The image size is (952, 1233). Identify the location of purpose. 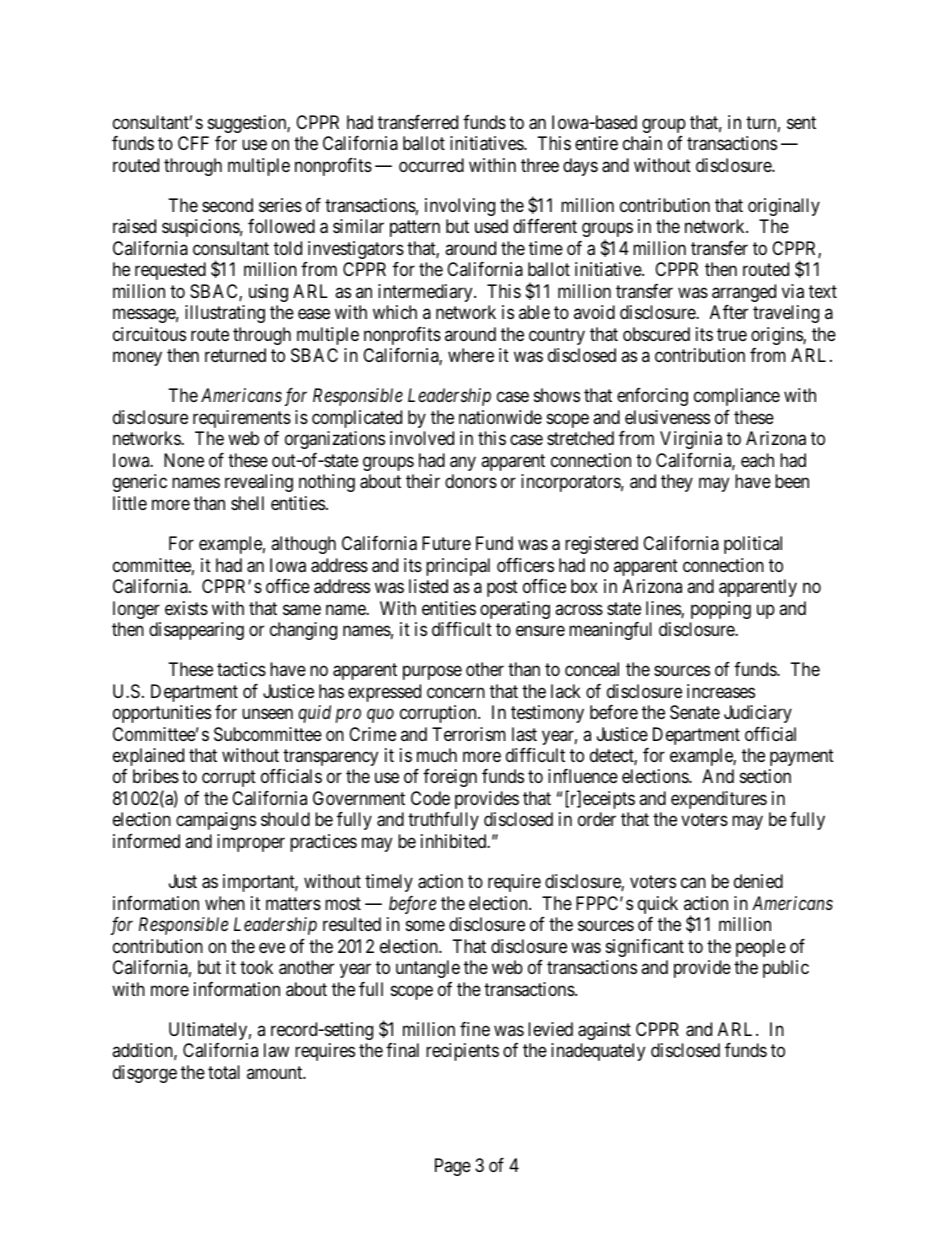
(432, 673).
